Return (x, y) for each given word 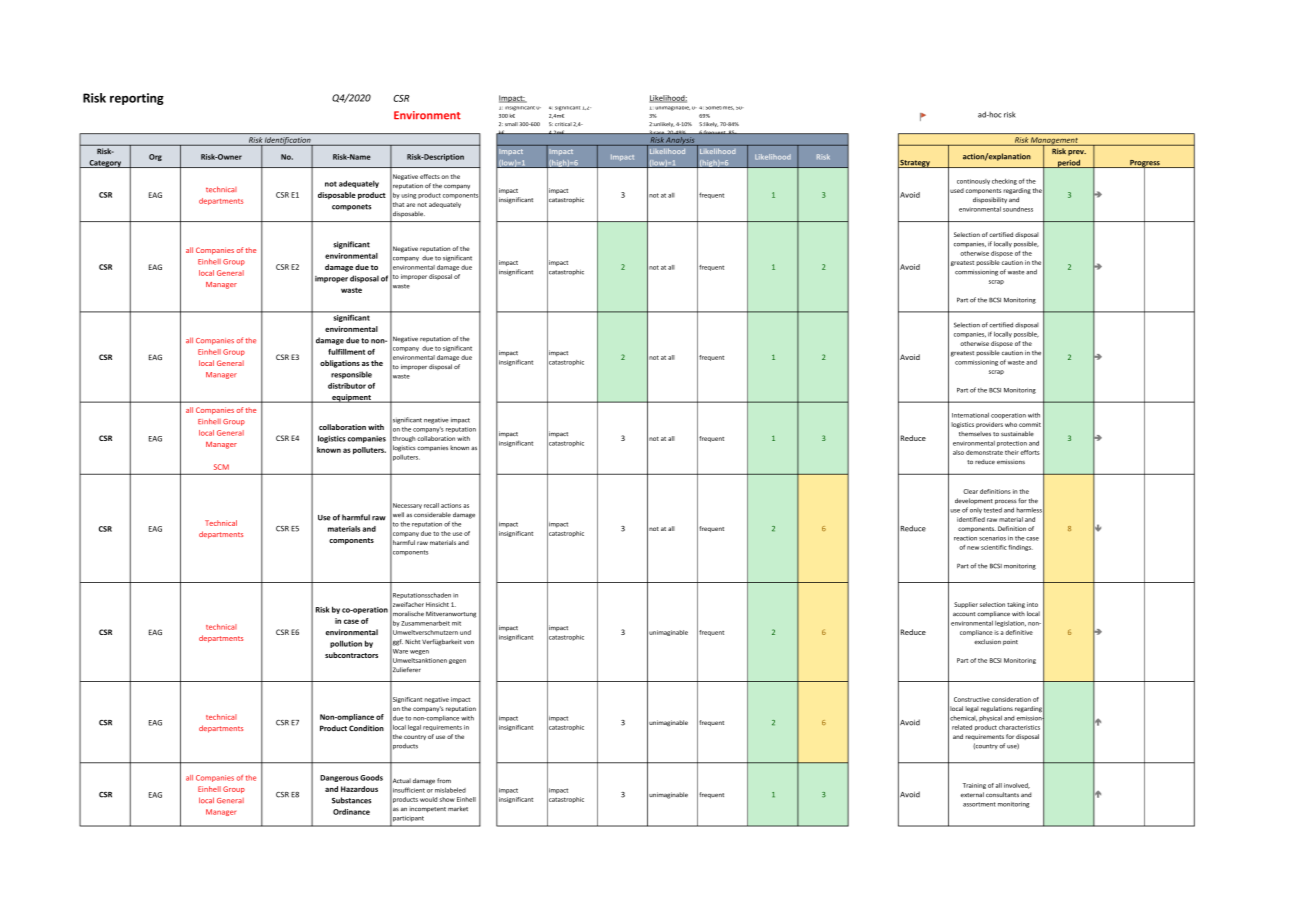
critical (563, 124)
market (458, 808)
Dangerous (339, 778)
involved (1017, 786)
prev (1077, 153)
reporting (137, 99)
